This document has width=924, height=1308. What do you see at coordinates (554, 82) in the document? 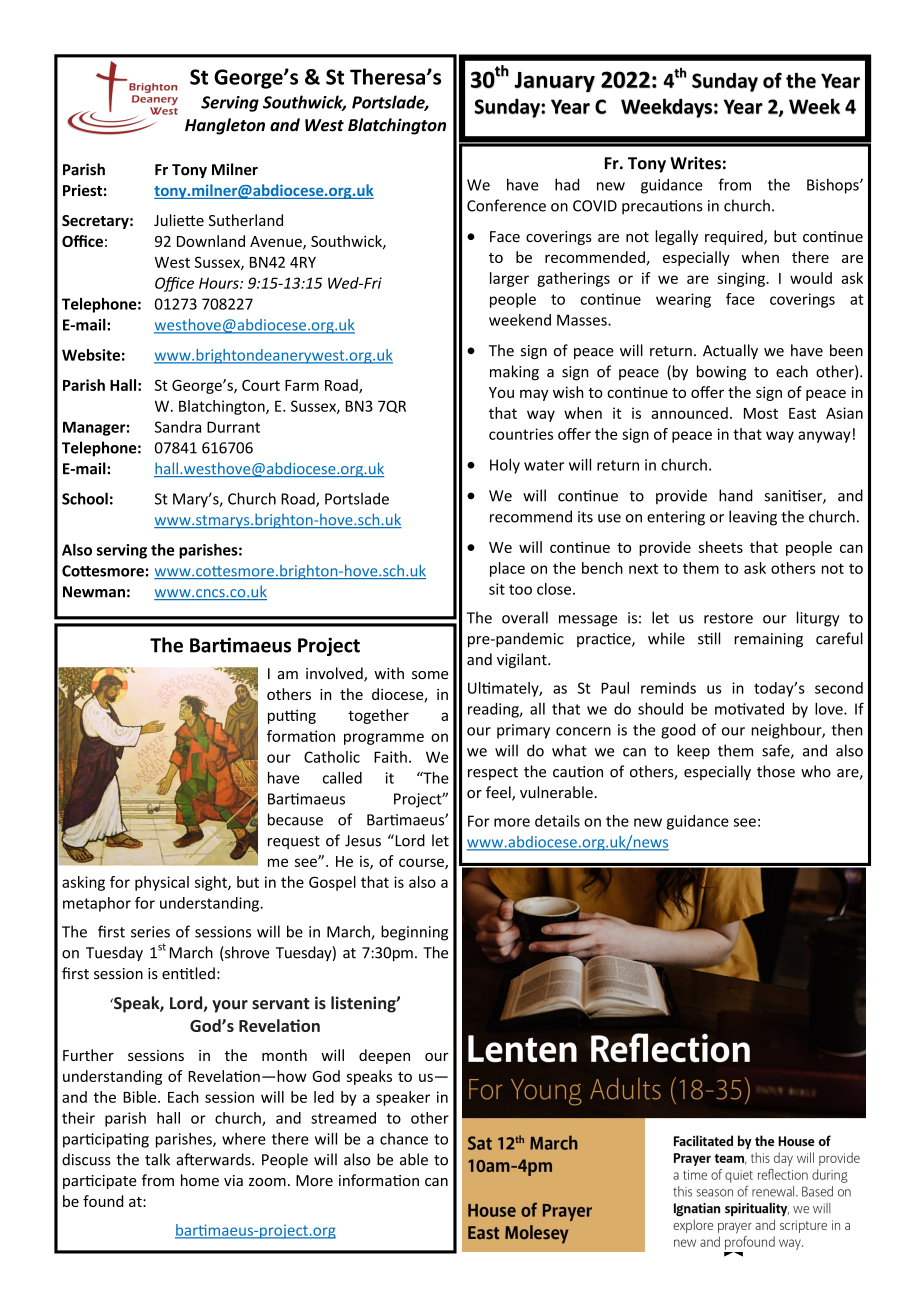
I see `January` at bounding box center [554, 82].
